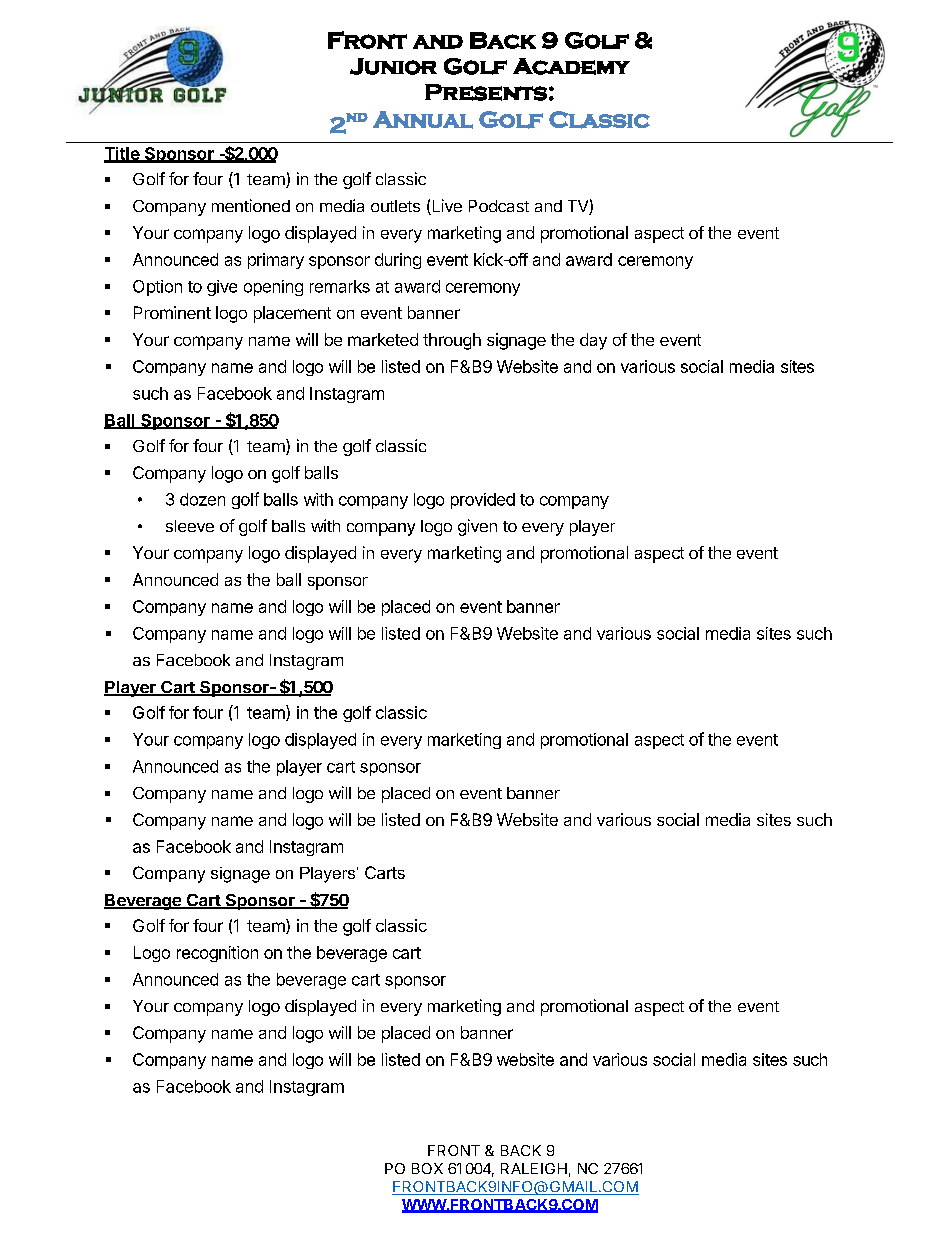  Describe the element at coordinates (122, 154) in the screenshot. I see `Title` at that location.
